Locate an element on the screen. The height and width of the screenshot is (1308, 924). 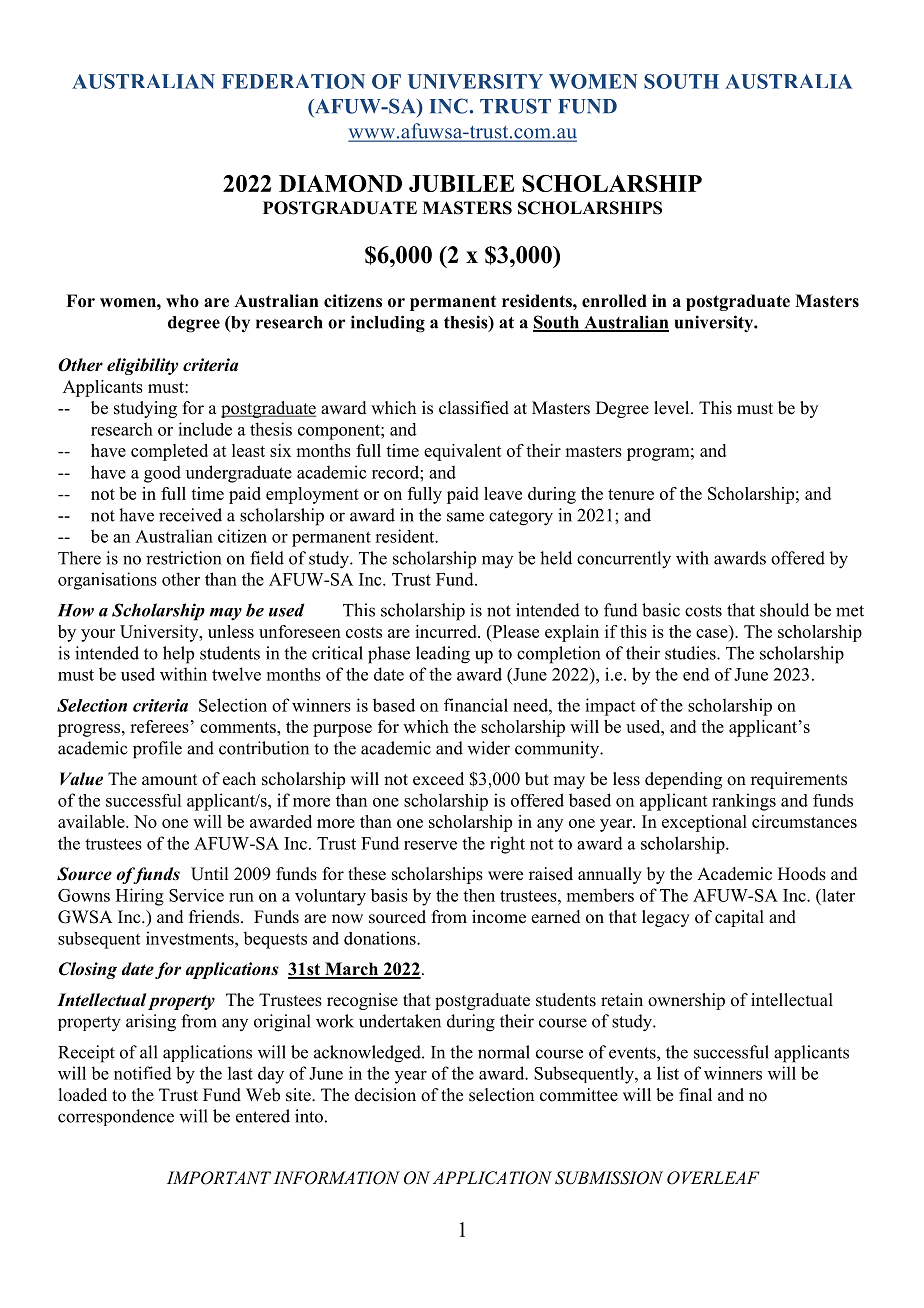
JUBILEE is located at coordinates (461, 183).
